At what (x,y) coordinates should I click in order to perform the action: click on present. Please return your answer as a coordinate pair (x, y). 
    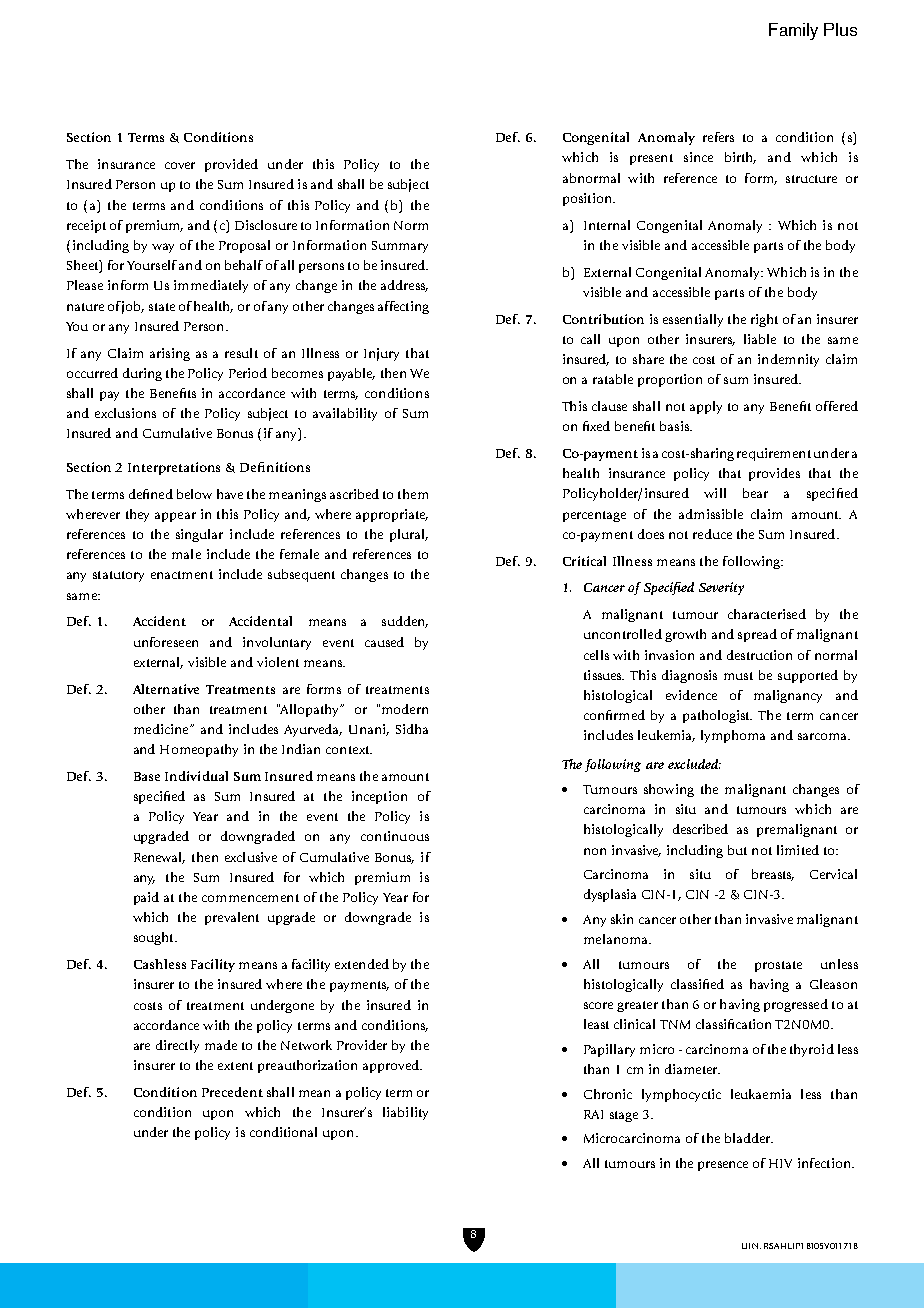
    Looking at the image, I should click on (651, 159).
